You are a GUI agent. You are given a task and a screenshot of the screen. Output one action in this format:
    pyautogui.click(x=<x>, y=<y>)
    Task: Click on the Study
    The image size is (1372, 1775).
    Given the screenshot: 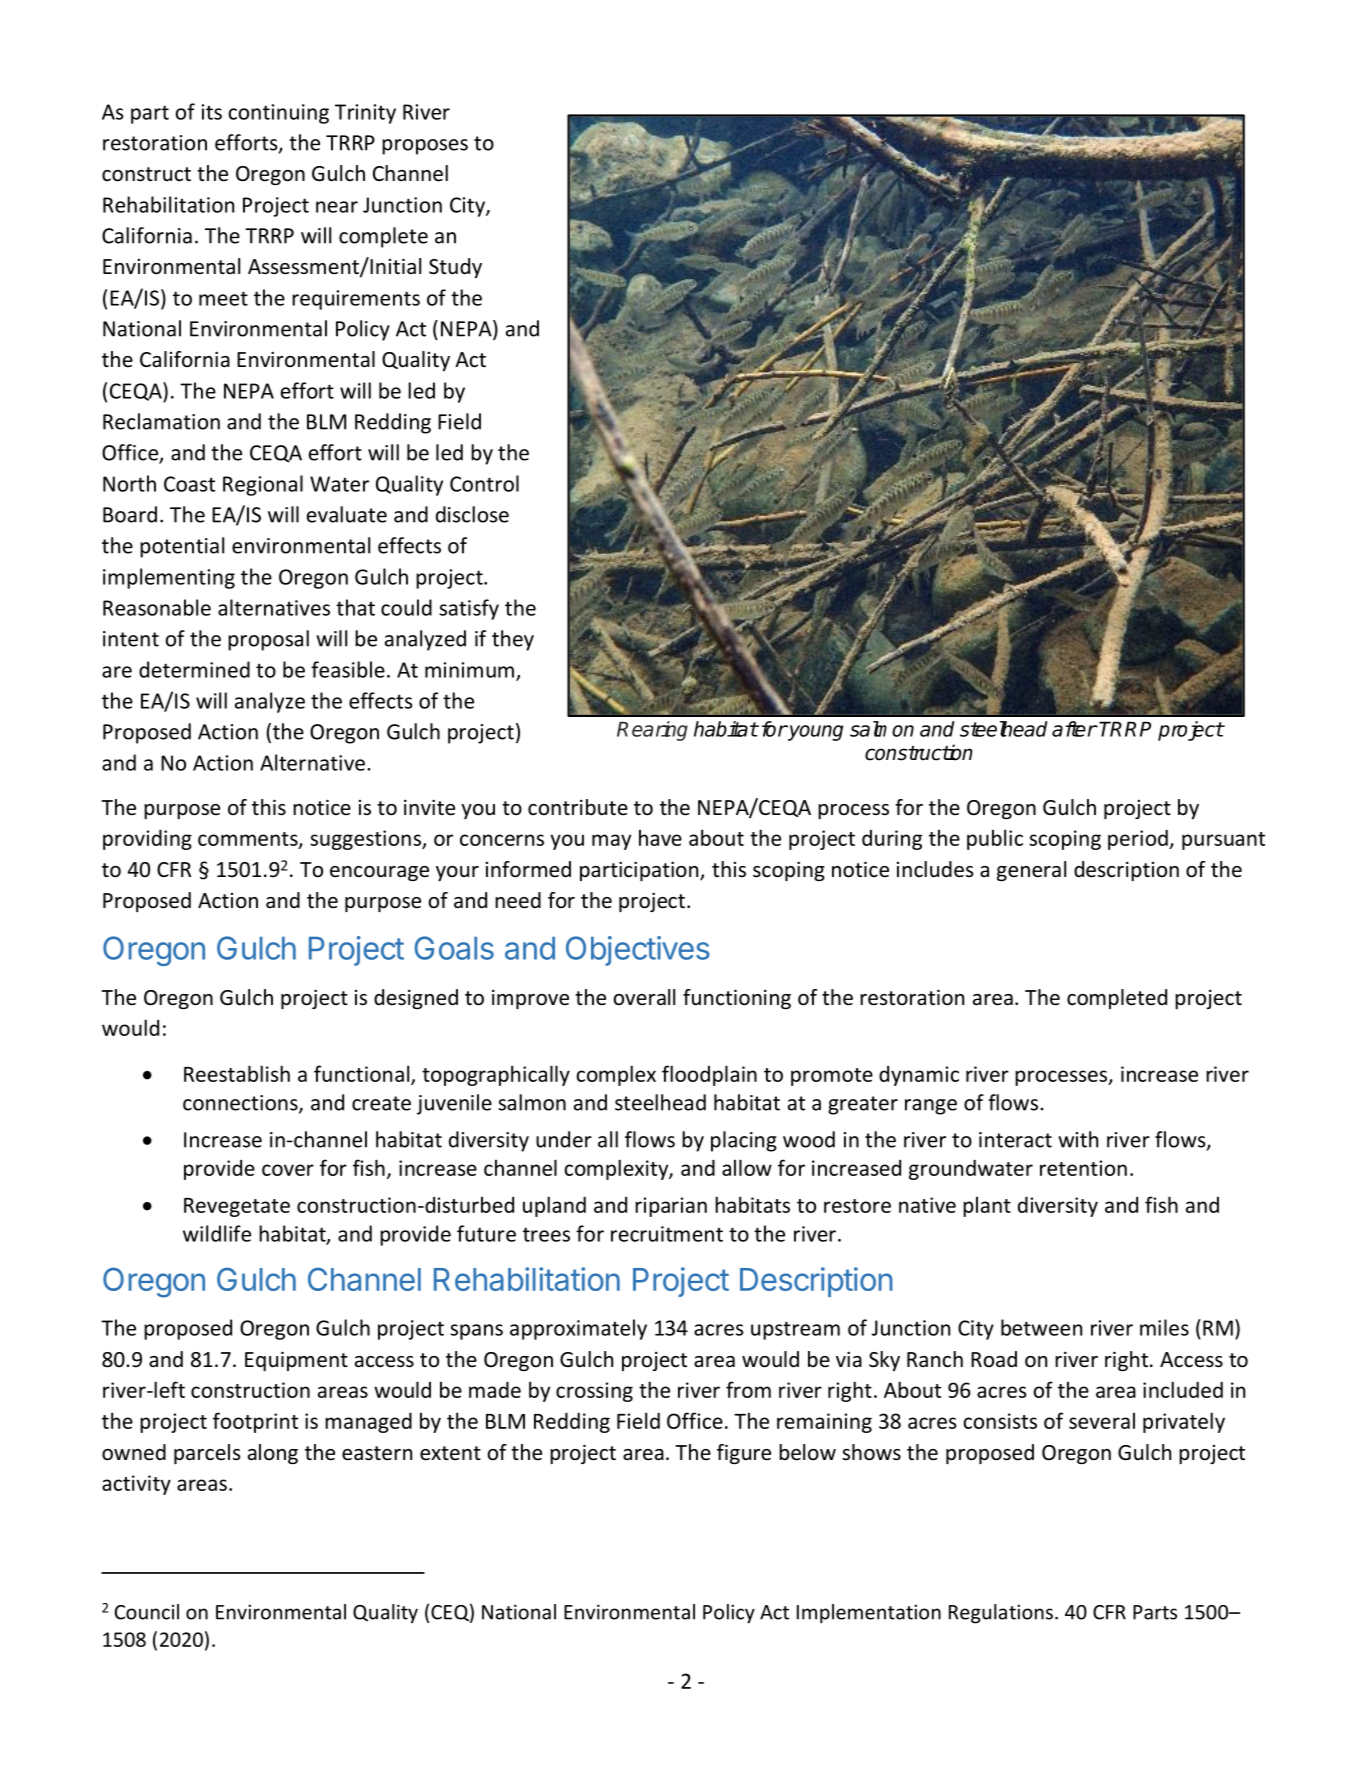 What is the action you would take?
    pyautogui.click(x=455, y=268)
